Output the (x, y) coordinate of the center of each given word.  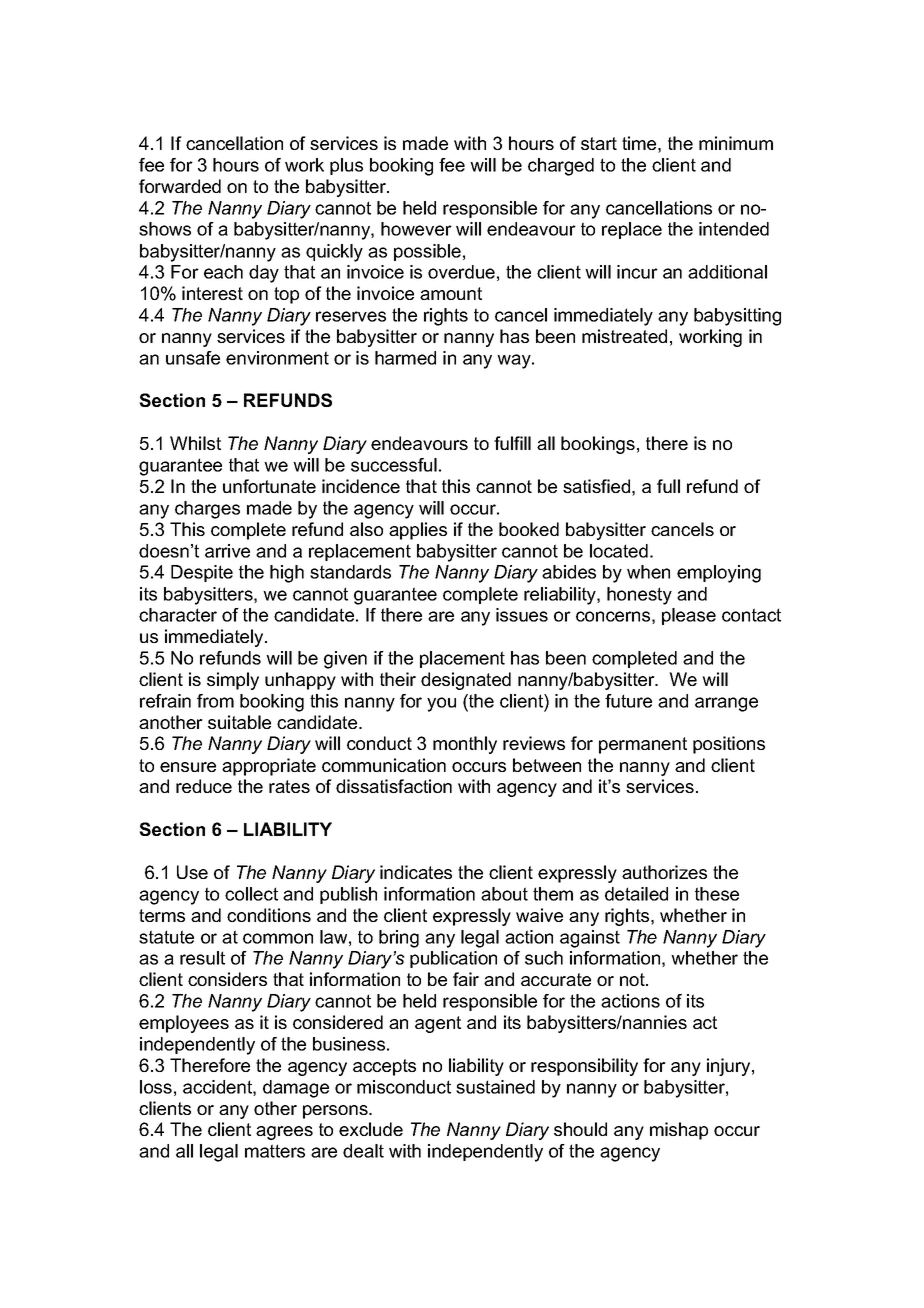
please (689, 616)
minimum (736, 143)
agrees (284, 1133)
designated (466, 681)
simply (233, 681)
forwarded (180, 186)
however (416, 229)
